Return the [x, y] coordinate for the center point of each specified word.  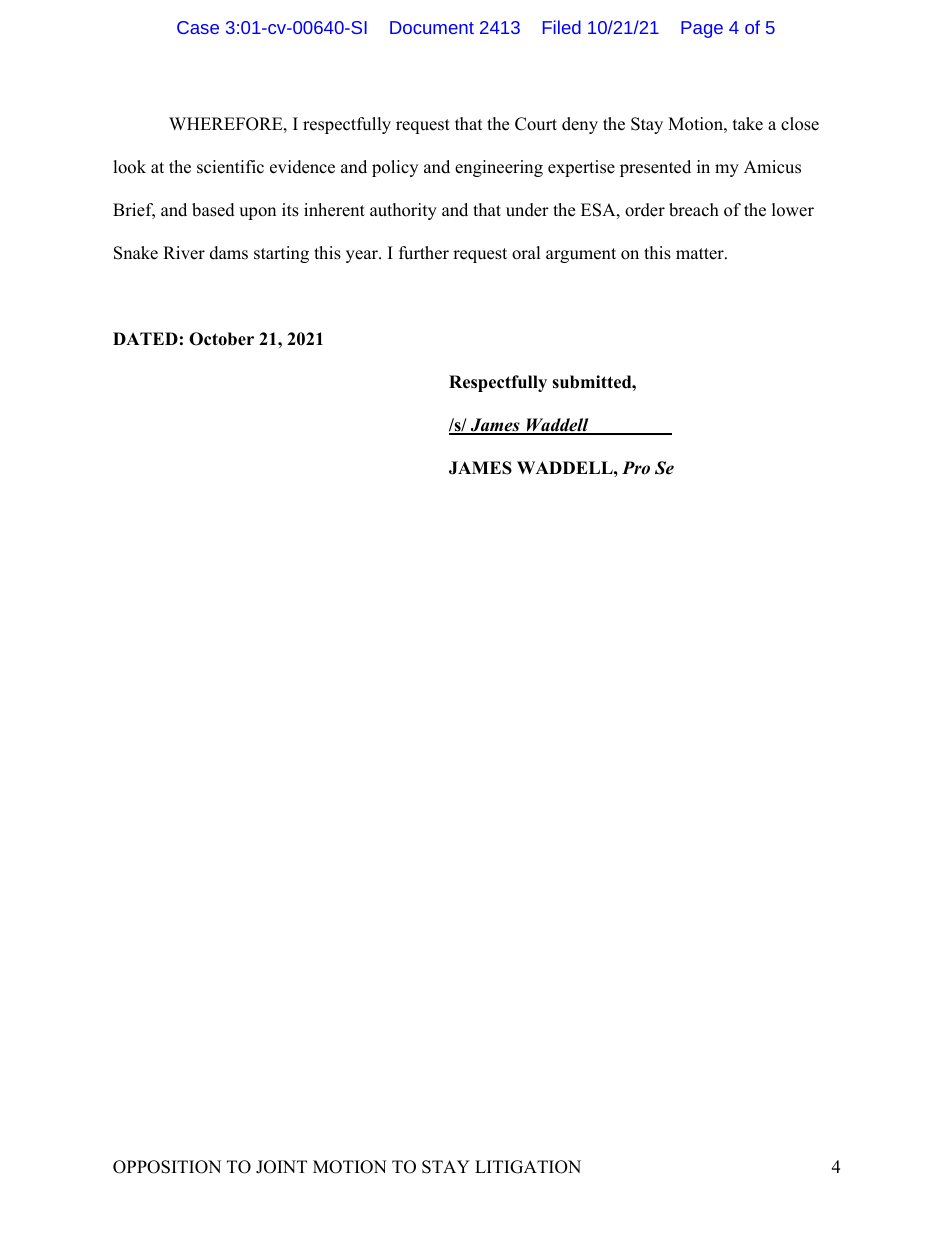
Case [198, 27]
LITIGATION [528, 1167]
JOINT [281, 1167]
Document [432, 27]
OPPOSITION [167, 1167]
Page [702, 29]
